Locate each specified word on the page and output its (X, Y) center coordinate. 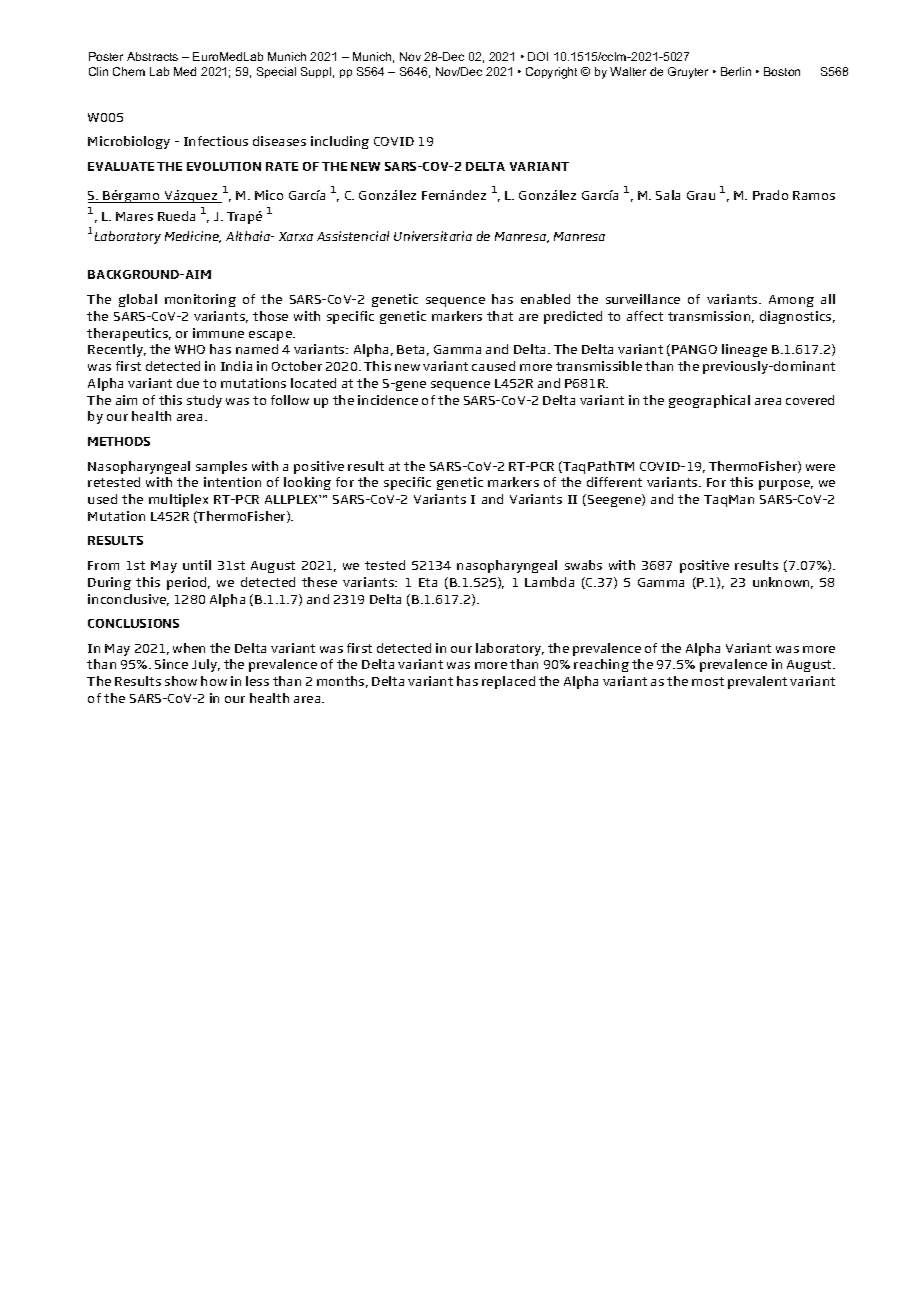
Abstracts (152, 56)
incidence (388, 400)
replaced (508, 682)
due (188, 383)
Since (171, 664)
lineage (744, 350)
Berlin (736, 71)
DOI (538, 56)
